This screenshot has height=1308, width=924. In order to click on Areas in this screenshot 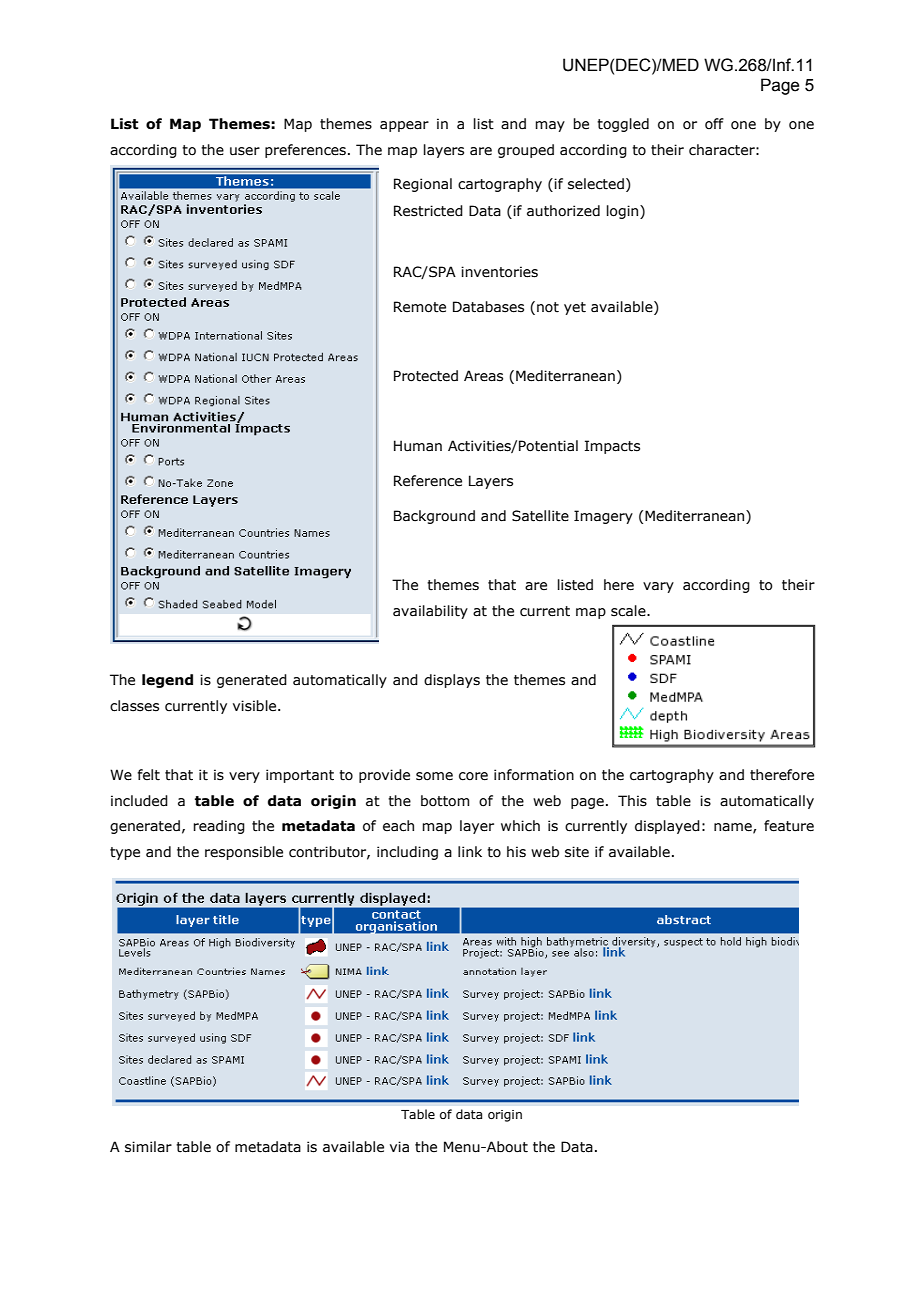, I will do `click(483, 376)`.
